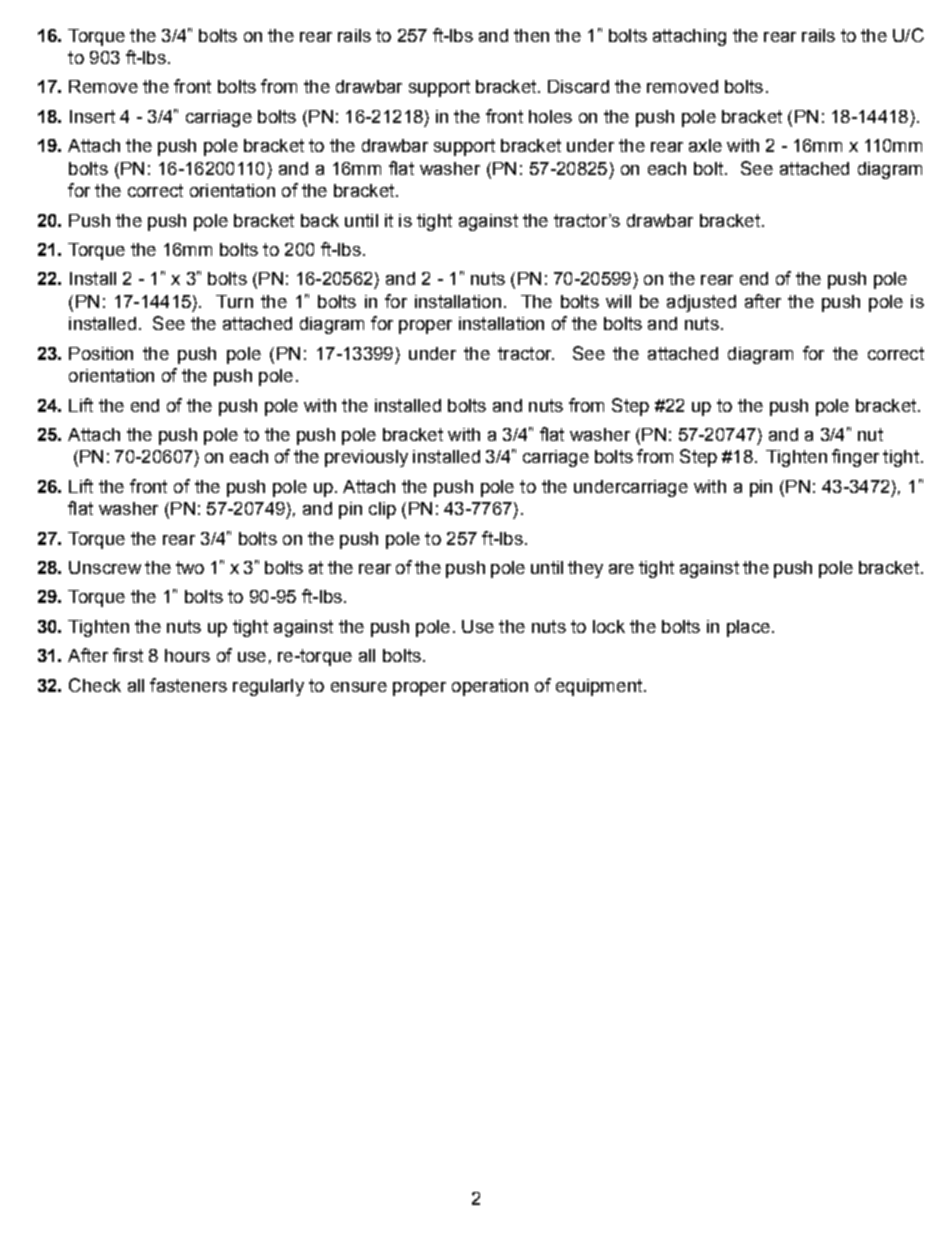  I want to click on Turn, so click(234, 301).
